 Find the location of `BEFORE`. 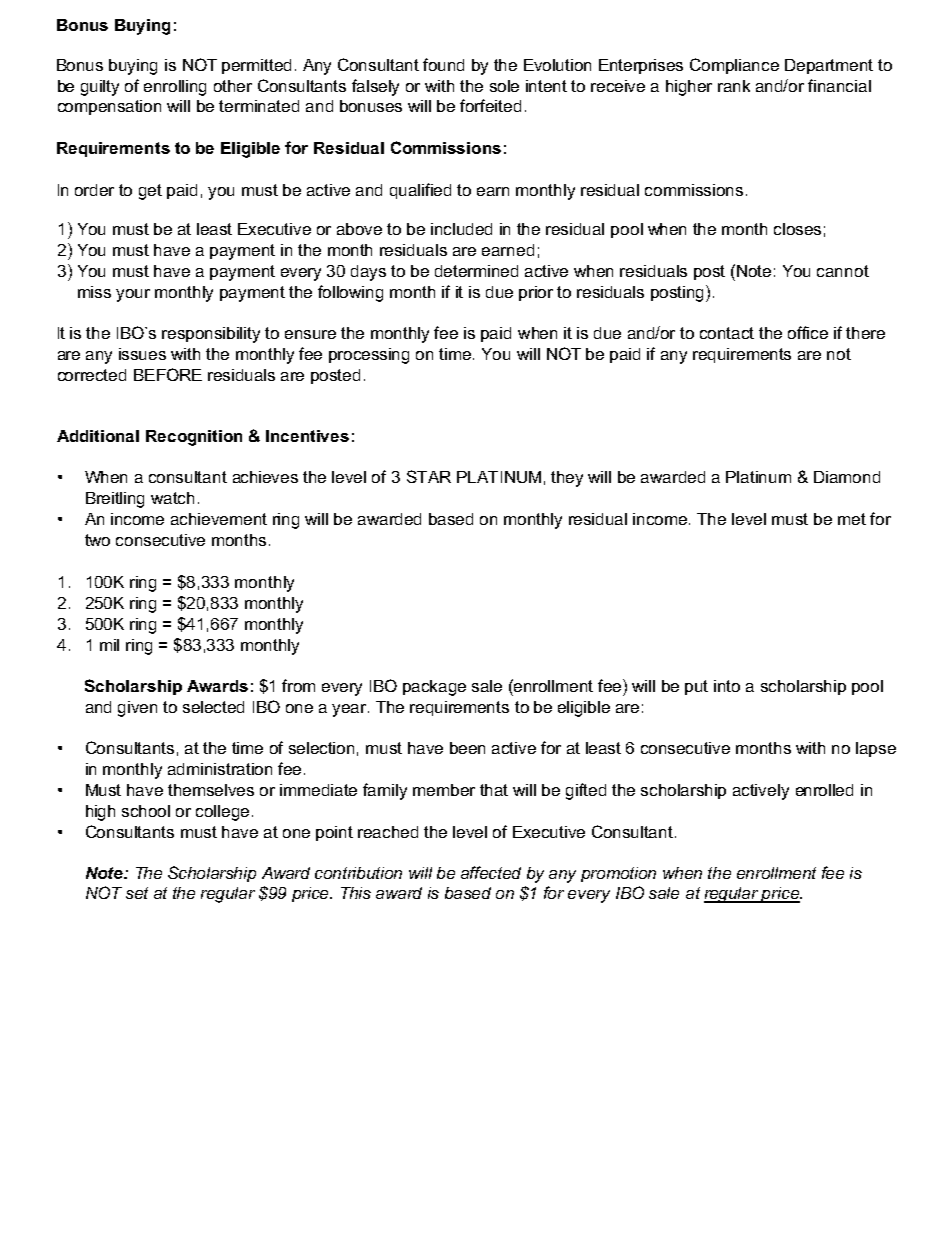

BEFORE is located at coordinates (168, 374).
